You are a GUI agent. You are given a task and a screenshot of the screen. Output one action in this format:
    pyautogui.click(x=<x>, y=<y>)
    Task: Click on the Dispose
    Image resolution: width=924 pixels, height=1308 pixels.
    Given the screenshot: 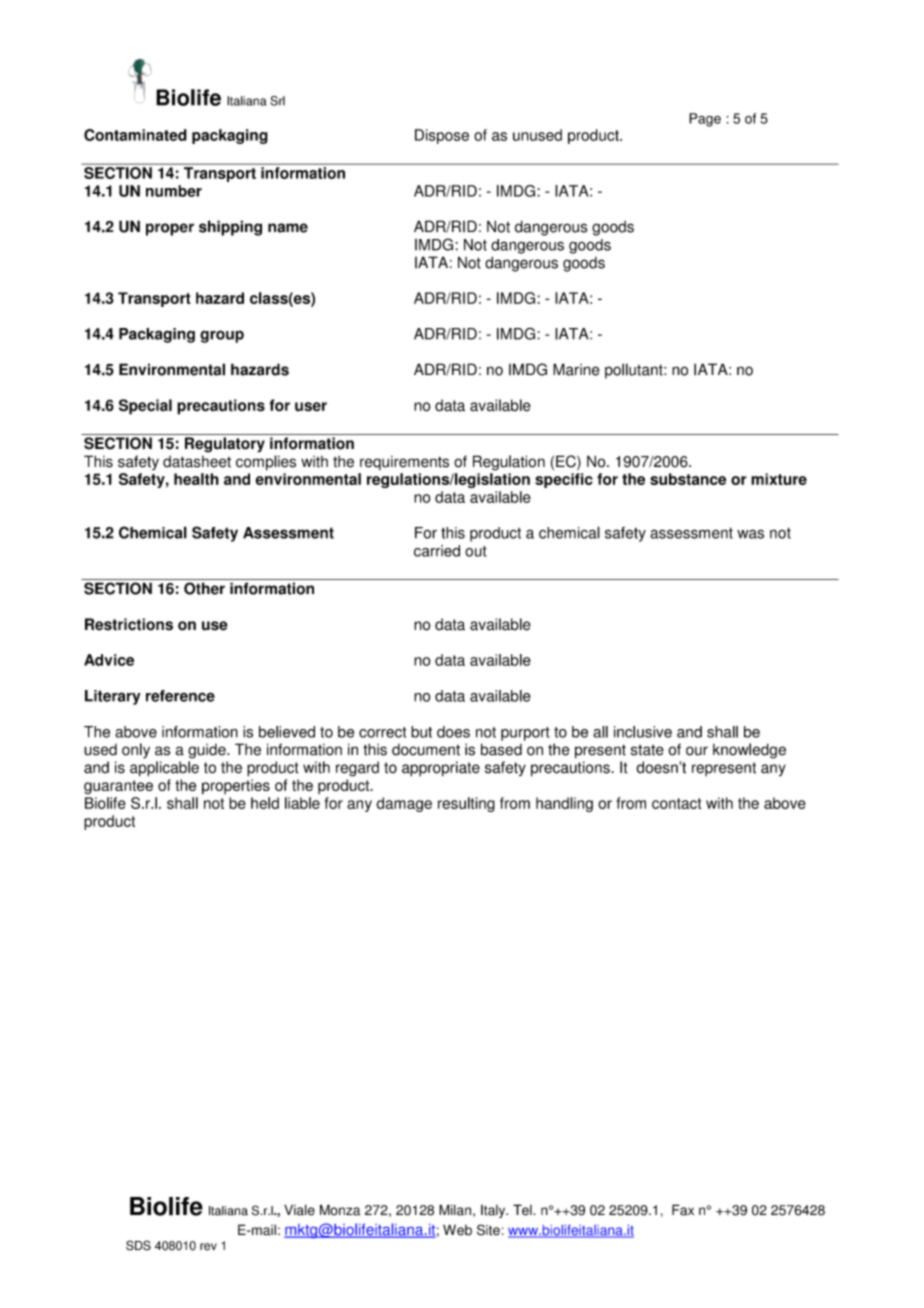 What is the action you would take?
    pyautogui.click(x=442, y=136)
